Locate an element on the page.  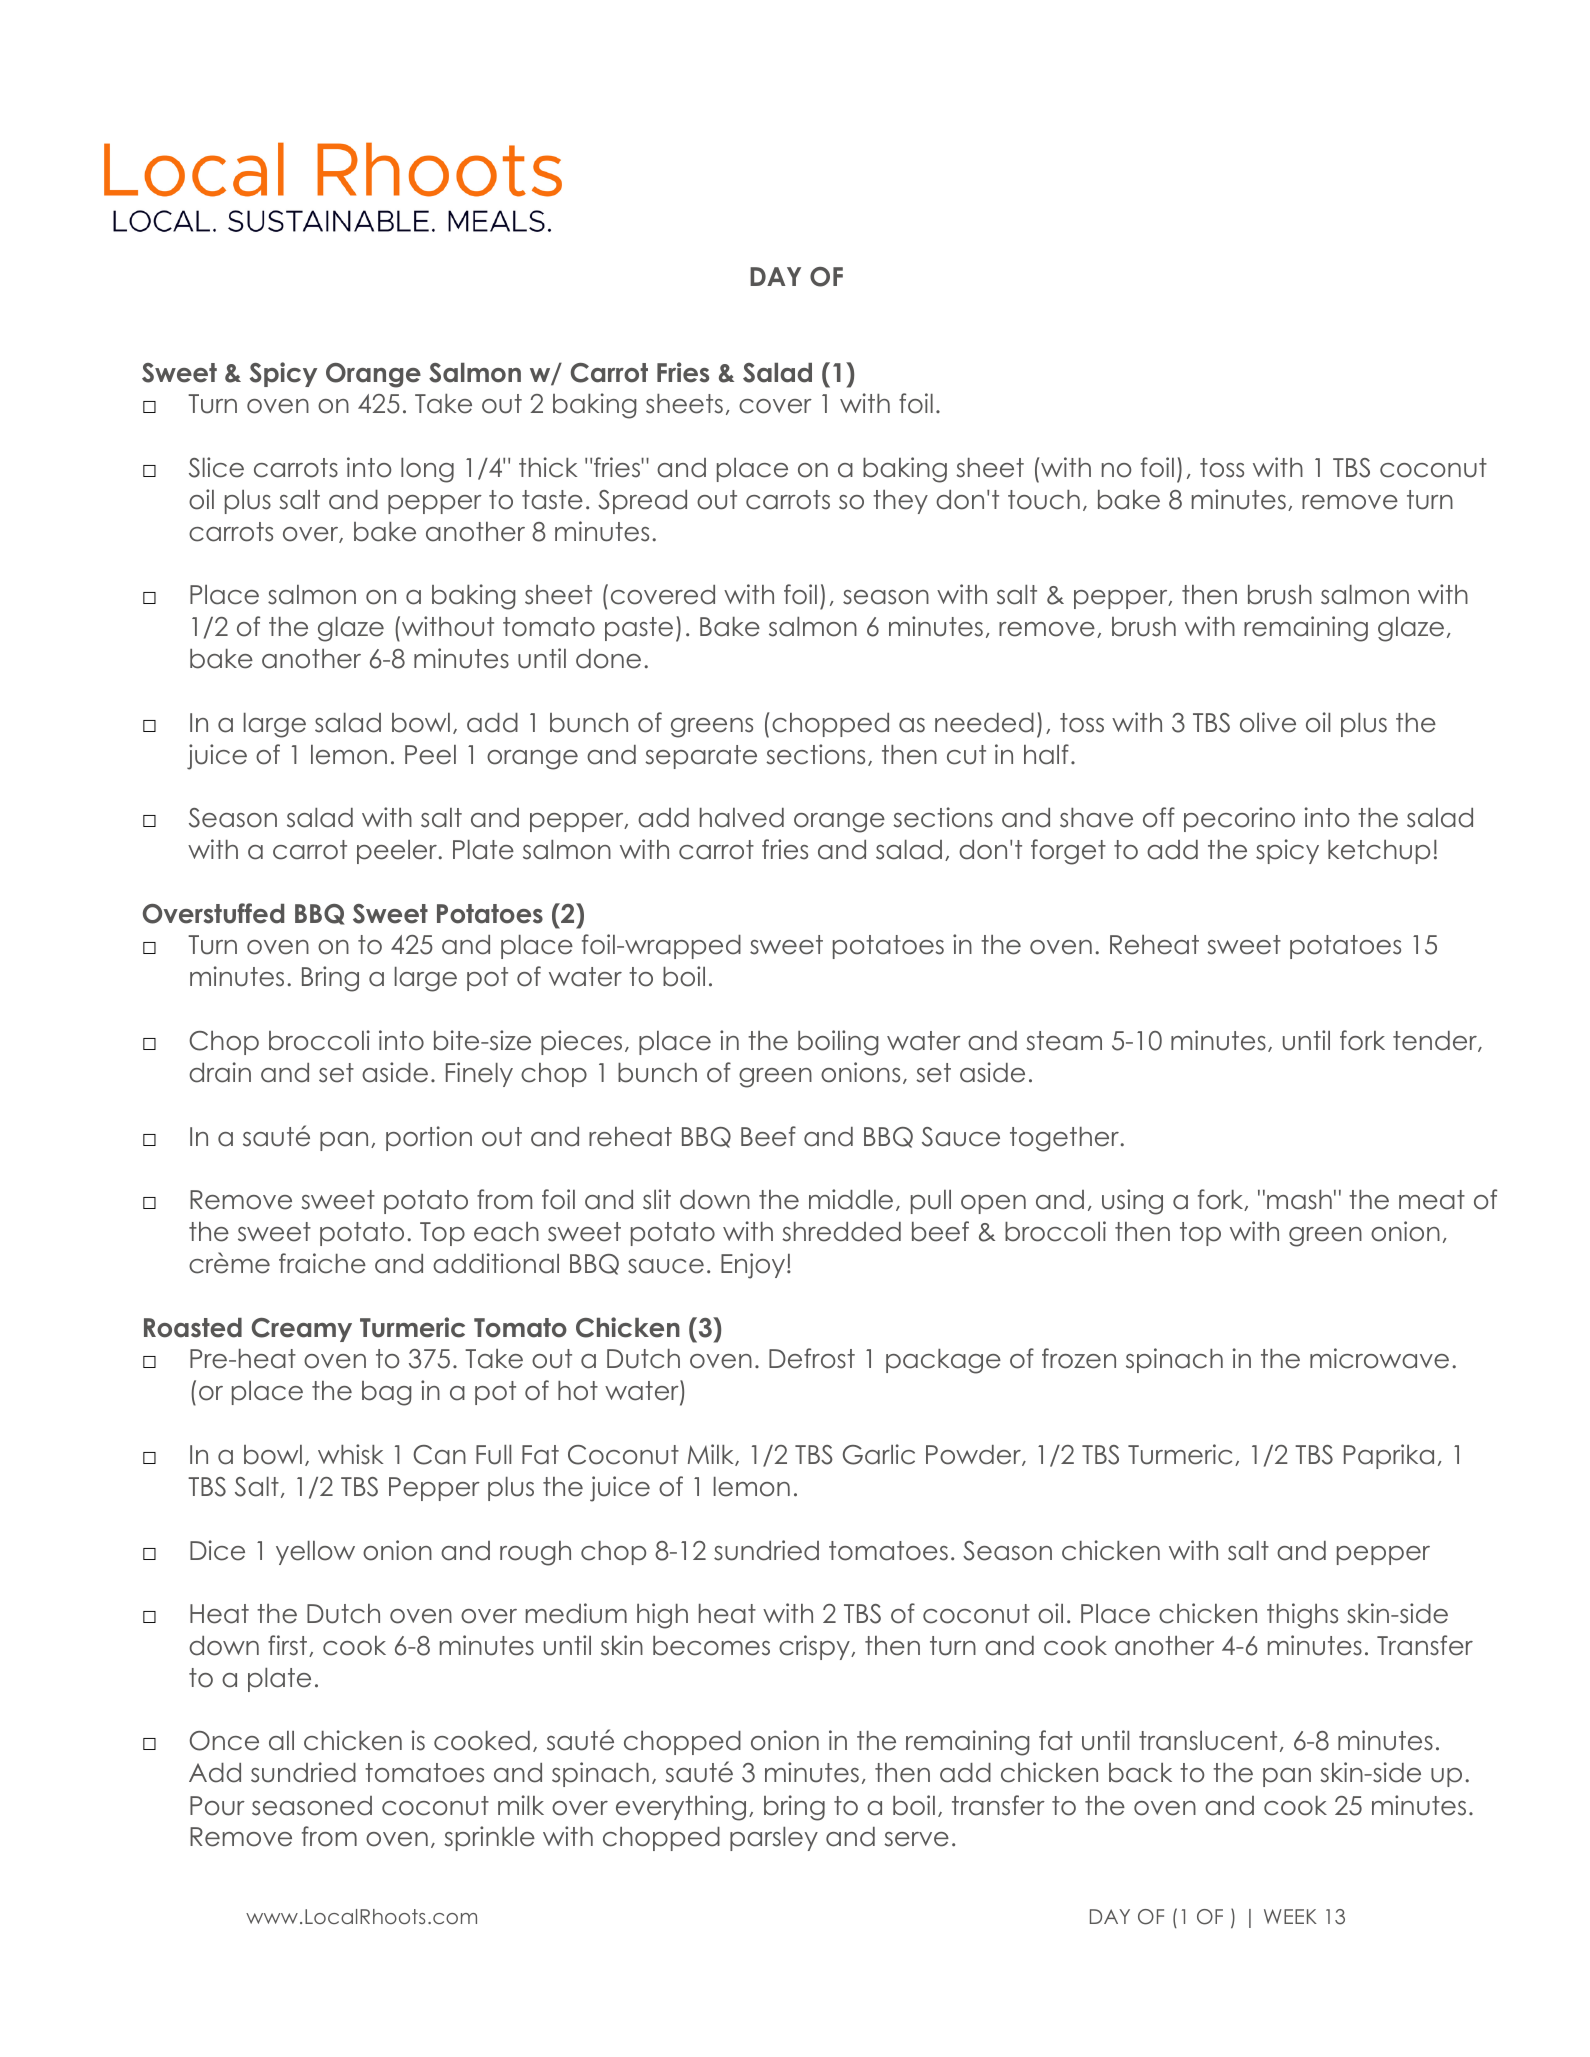
pecorino is located at coordinates (1239, 819).
